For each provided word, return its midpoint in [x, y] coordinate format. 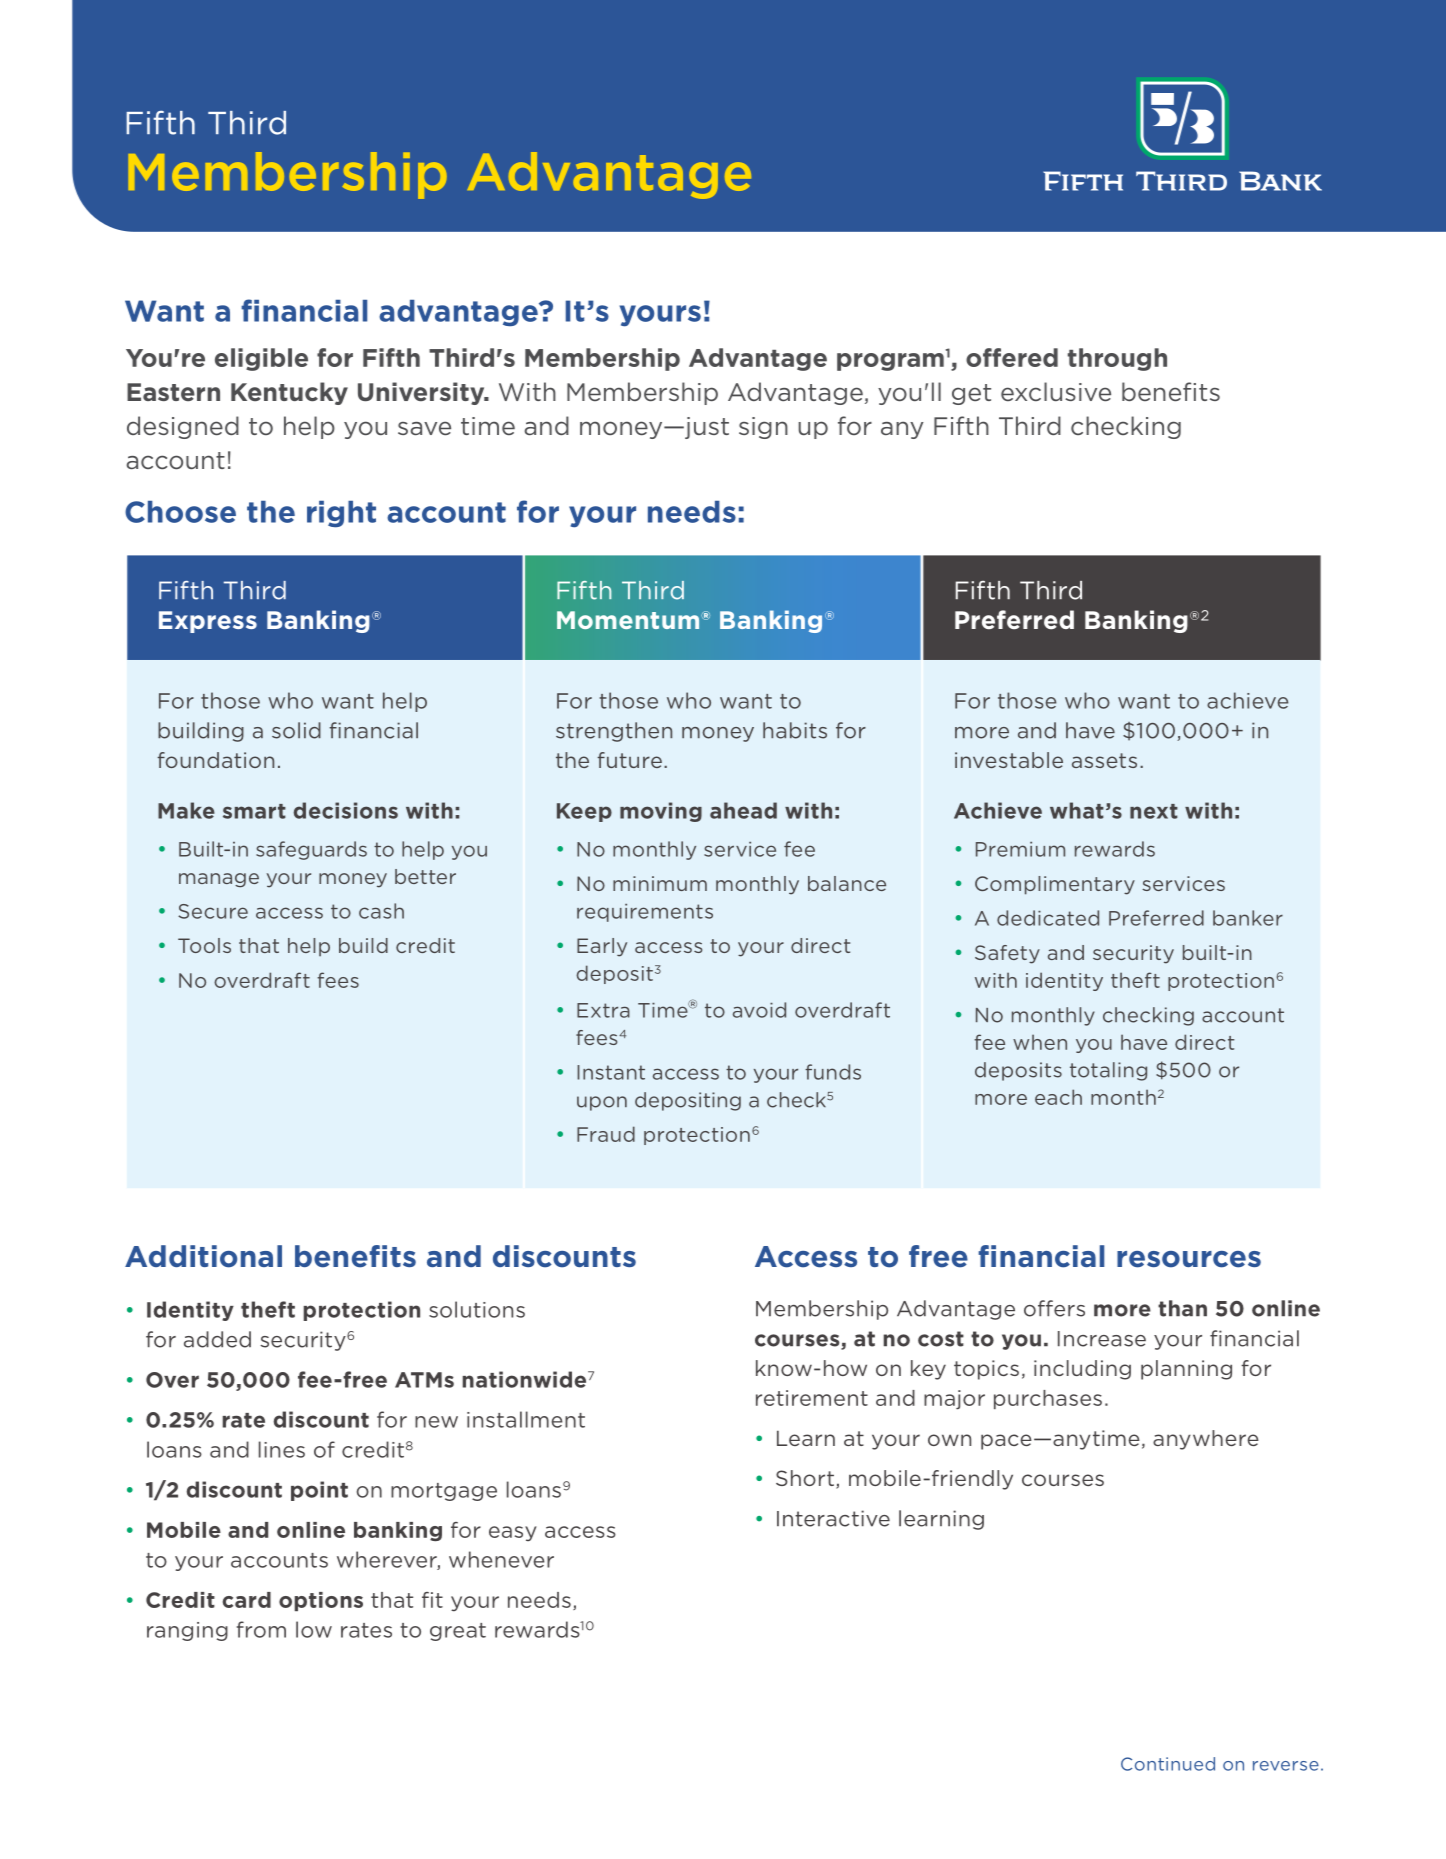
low [314, 1629]
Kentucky [289, 393]
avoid [759, 1010]
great [458, 1632]
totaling [1108, 1071]
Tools [204, 945]
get [971, 394]
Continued [1168, 1764]
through [1117, 359]
